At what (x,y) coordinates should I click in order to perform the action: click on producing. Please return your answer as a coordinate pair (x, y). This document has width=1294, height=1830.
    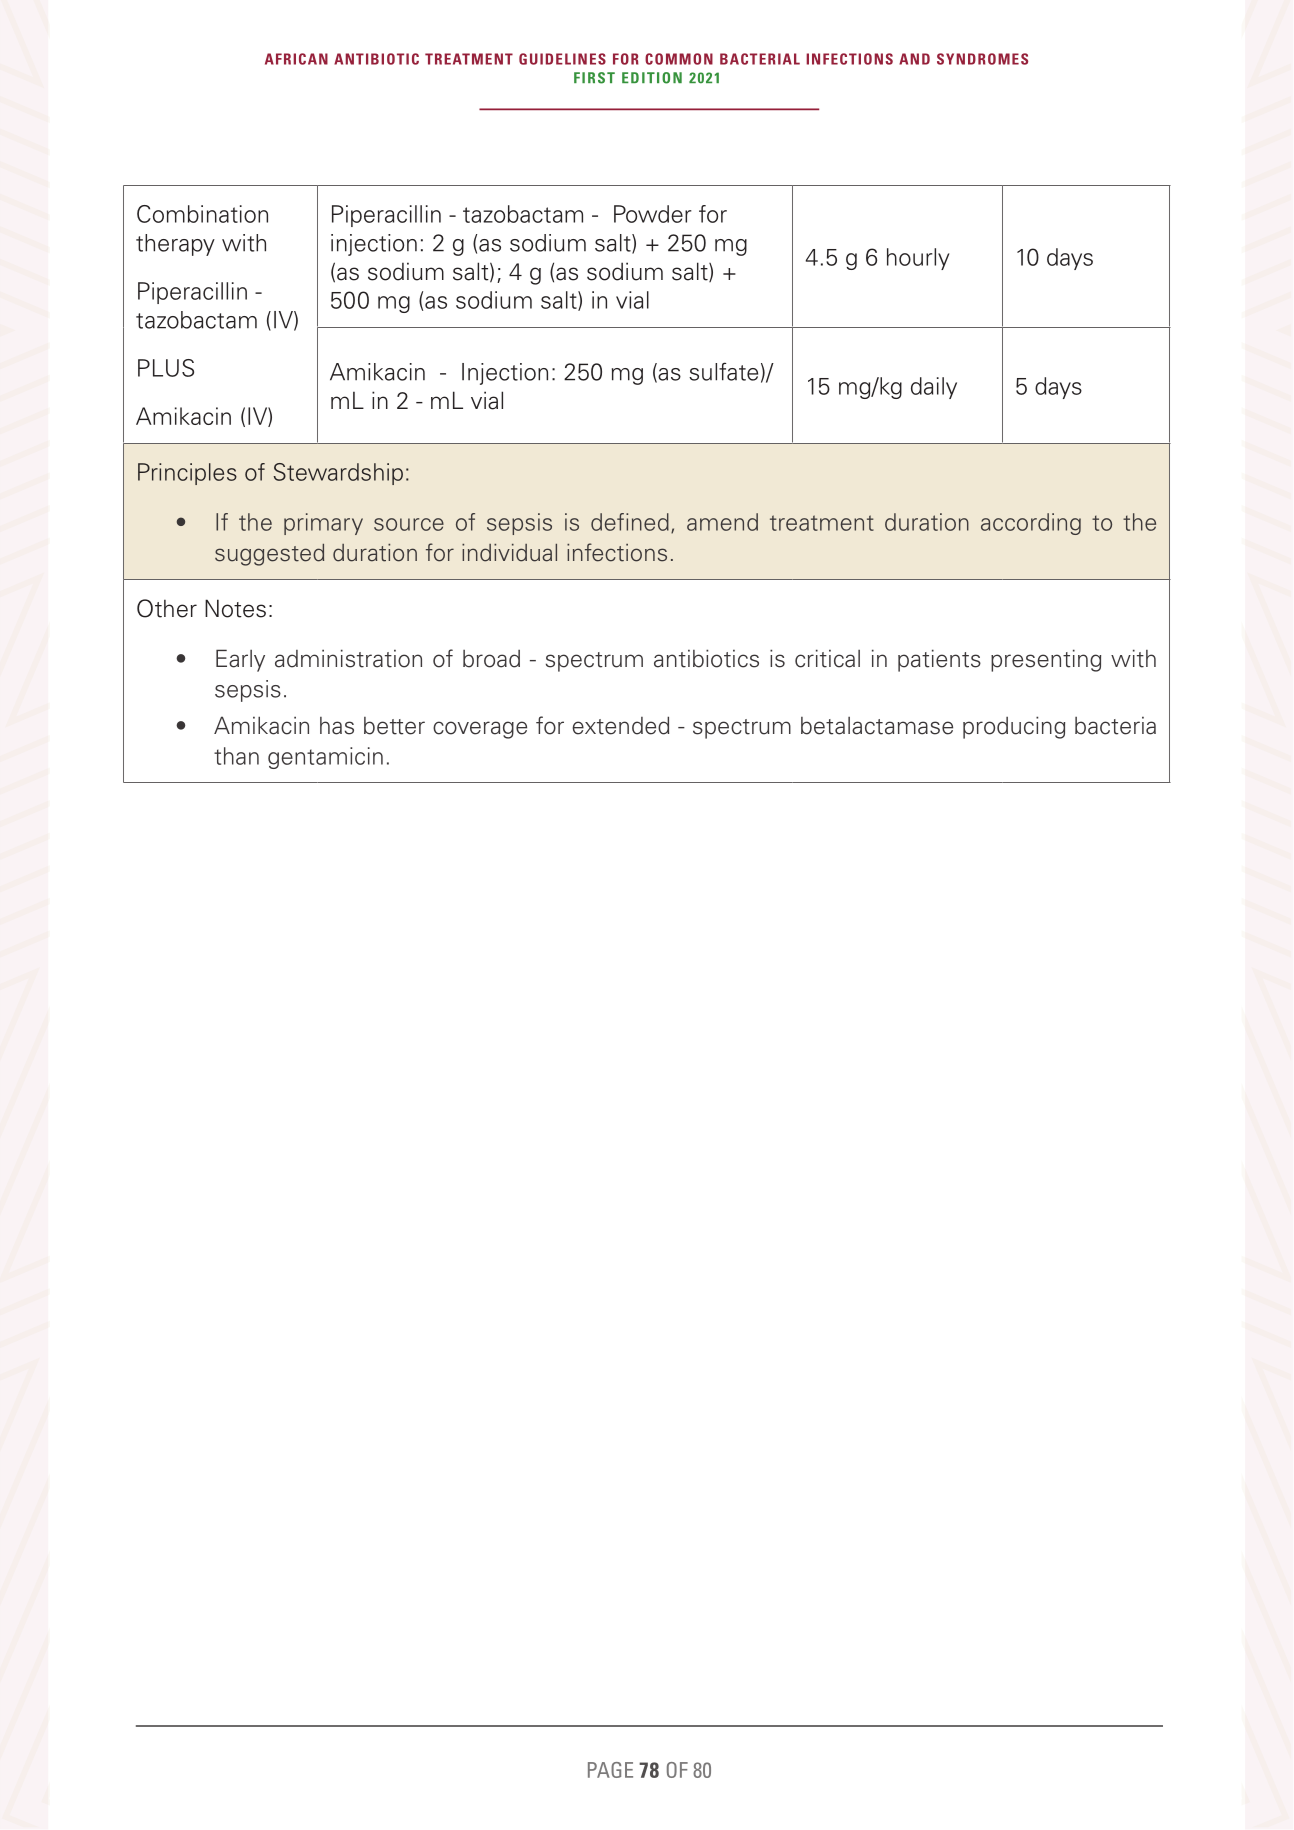
    Looking at the image, I should click on (1014, 727).
